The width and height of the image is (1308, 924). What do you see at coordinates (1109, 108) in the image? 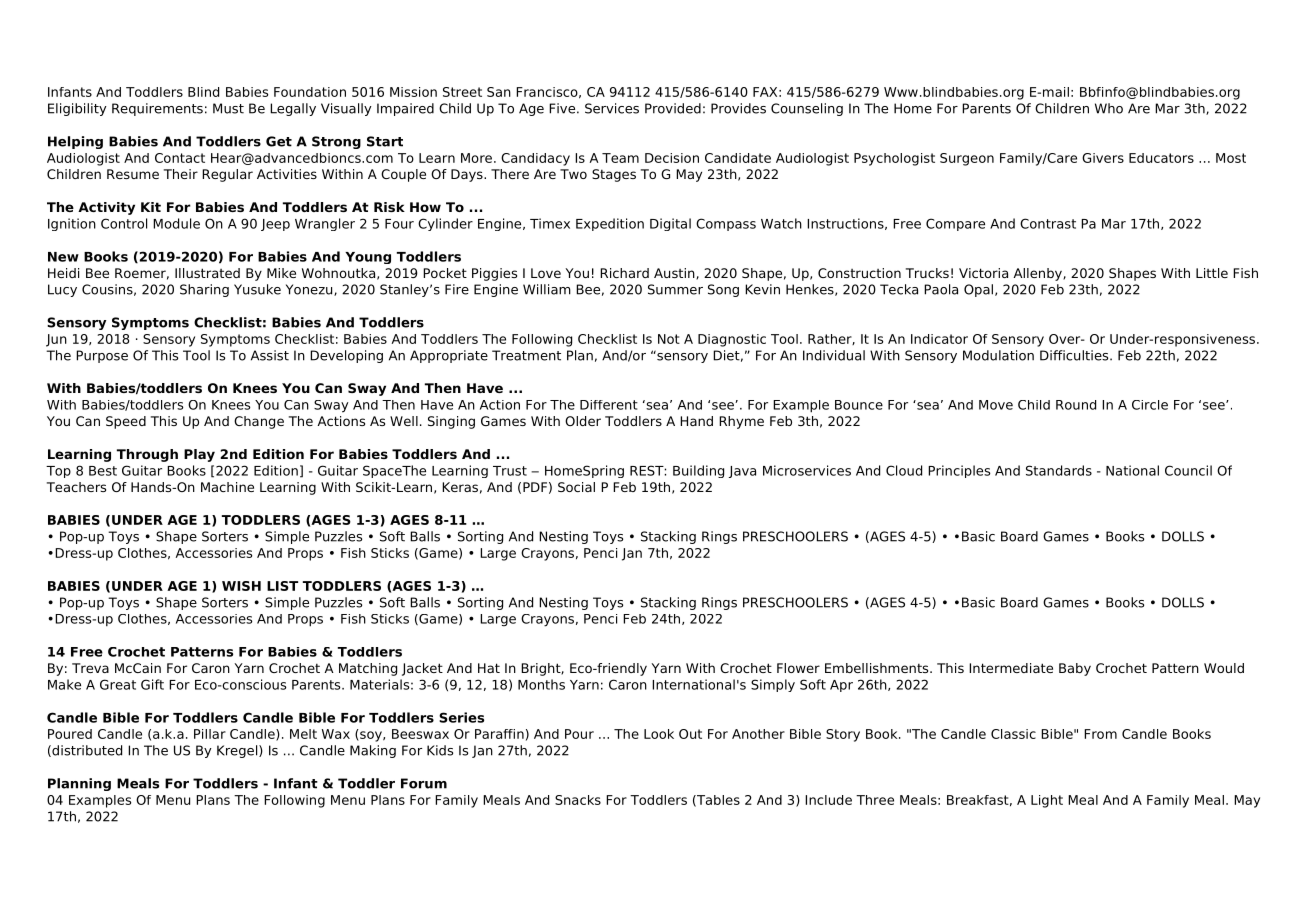
I see `Who` at bounding box center [1109, 108].
